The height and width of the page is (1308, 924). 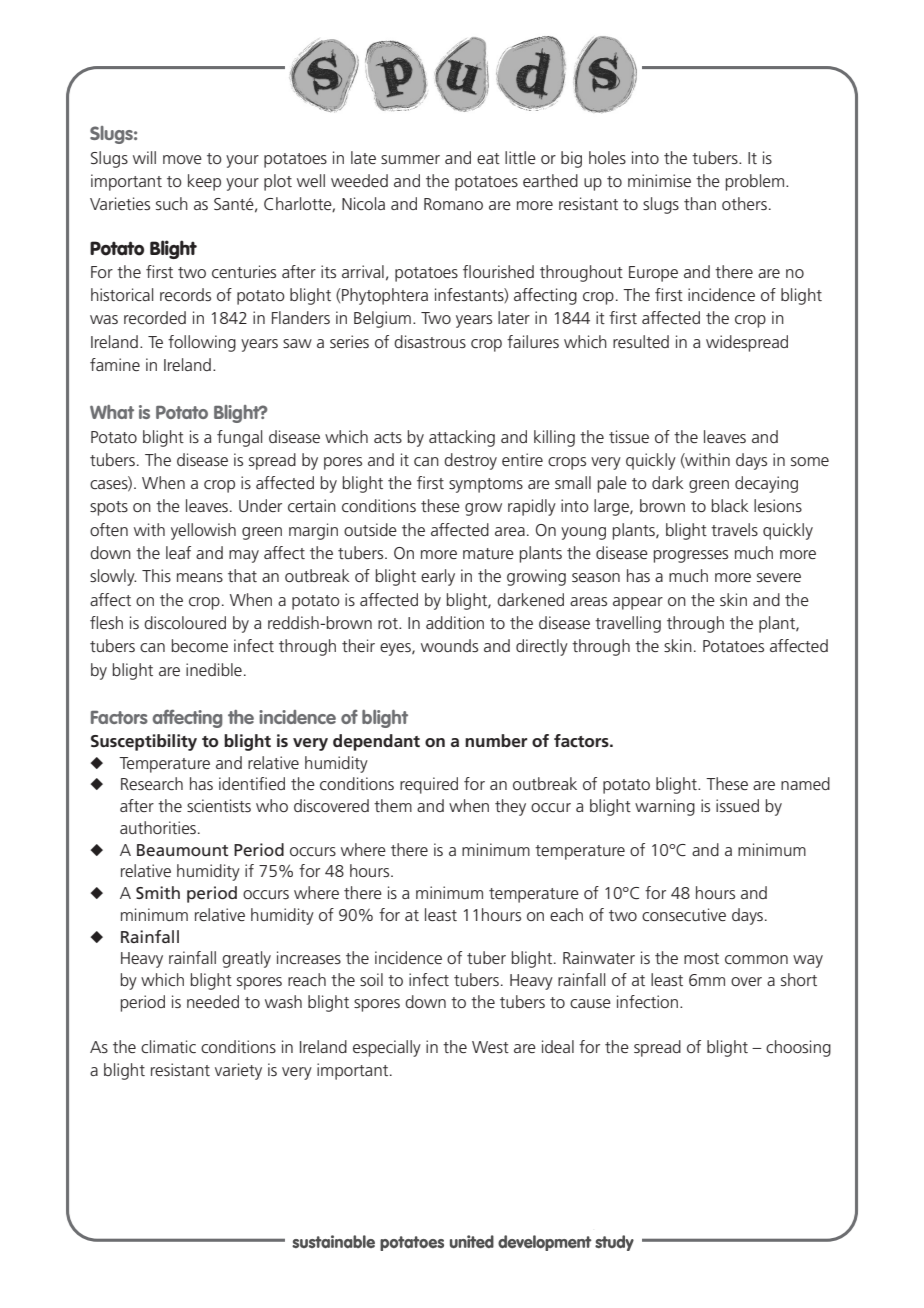 I want to click on West, so click(x=490, y=1047).
